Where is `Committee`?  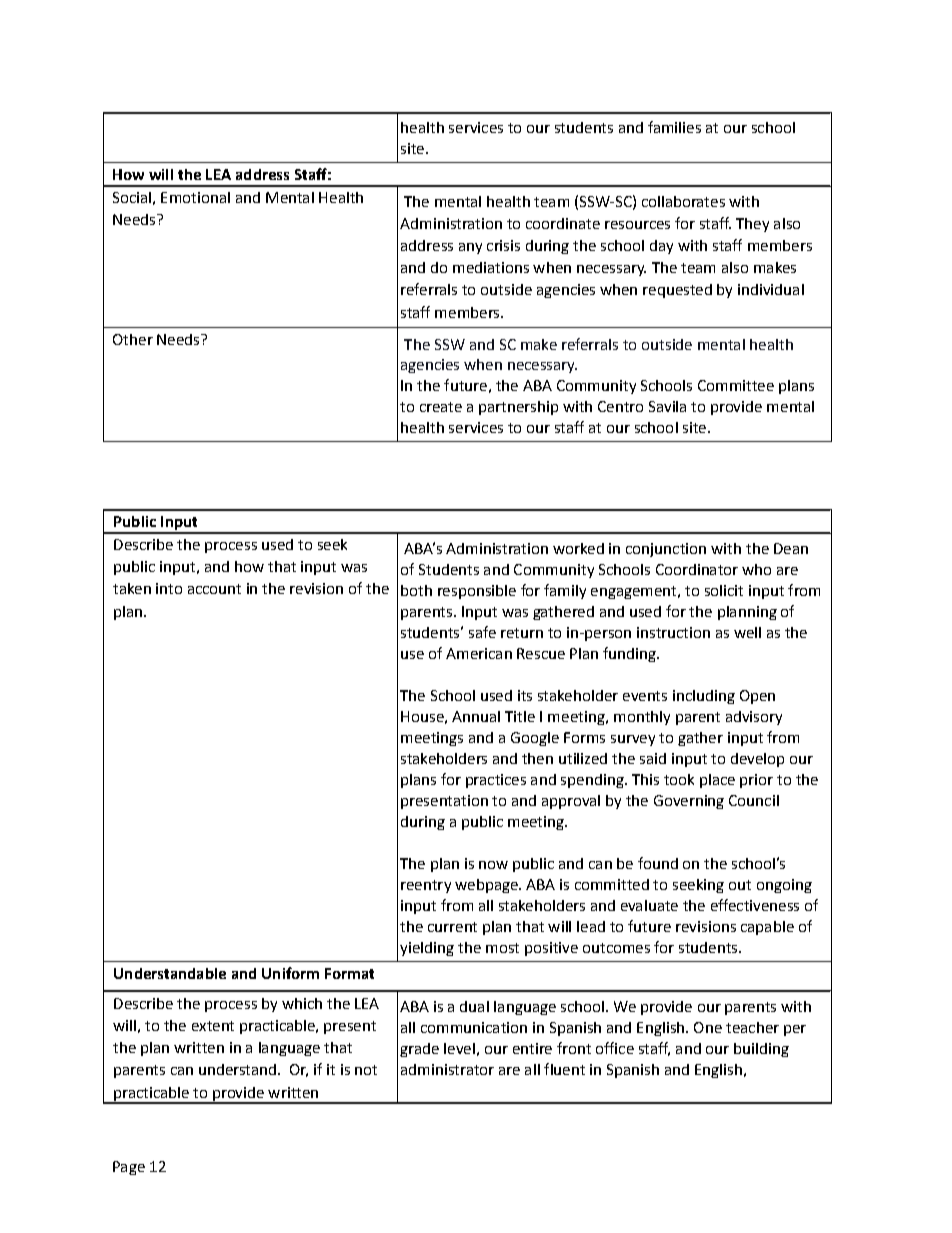
Committee is located at coordinates (736, 385).
